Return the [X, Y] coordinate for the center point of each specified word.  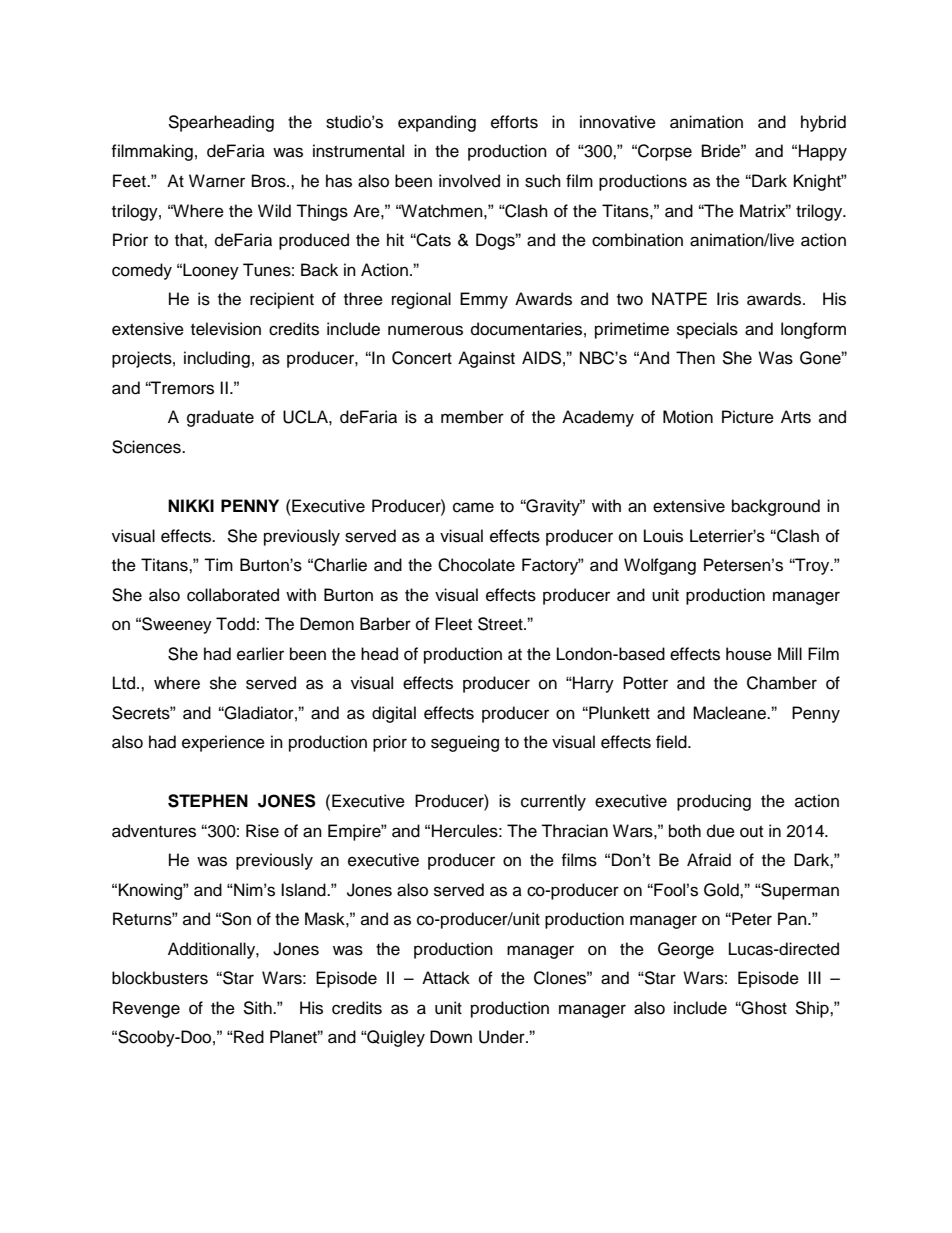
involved [469, 181]
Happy [823, 152]
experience [223, 743]
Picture [748, 417]
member [472, 417]
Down [451, 1037]
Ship [813, 1009]
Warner [217, 181]
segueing [465, 743]
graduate [220, 418]
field [672, 742]
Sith [258, 1008]
